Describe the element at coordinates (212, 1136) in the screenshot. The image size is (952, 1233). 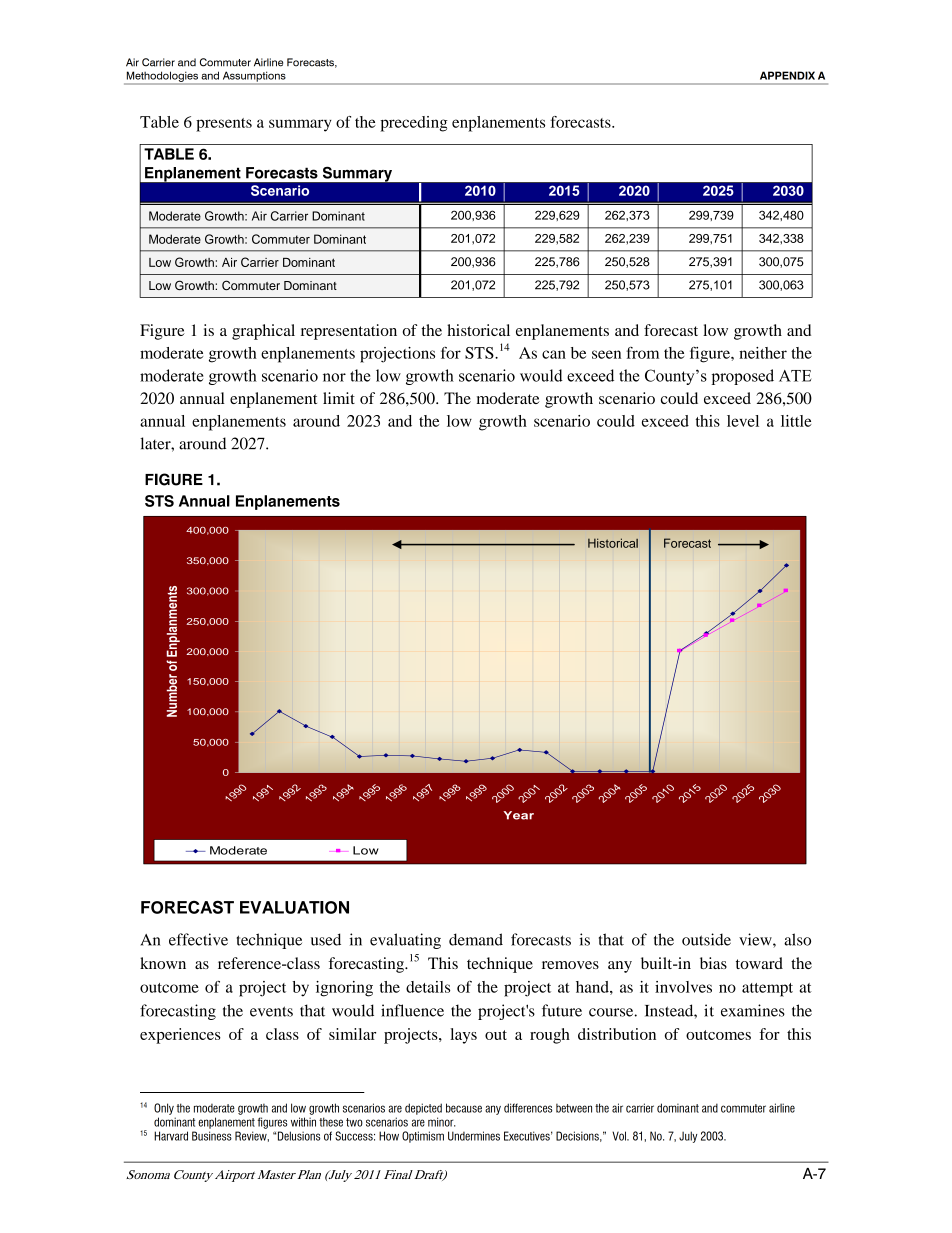
I see `Business` at that location.
